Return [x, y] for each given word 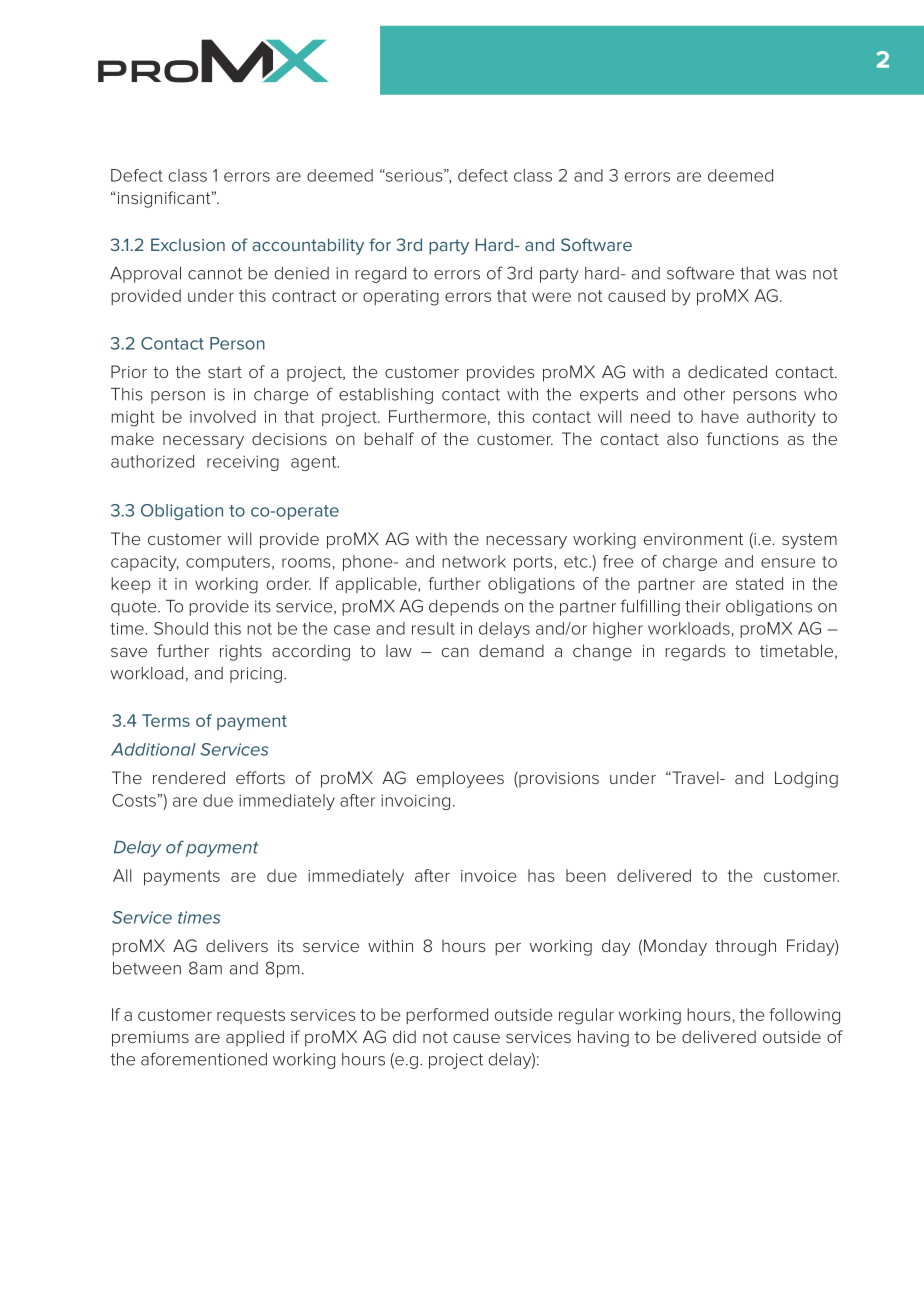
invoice [488, 876]
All [122, 875]
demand [511, 650]
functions [743, 438]
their [703, 606]
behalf [389, 438]
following [804, 1016]
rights [241, 653]
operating [401, 298]
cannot [215, 274]
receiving [243, 463]
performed [447, 1016]
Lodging [806, 779]
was [790, 275]
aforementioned [204, 1059]
